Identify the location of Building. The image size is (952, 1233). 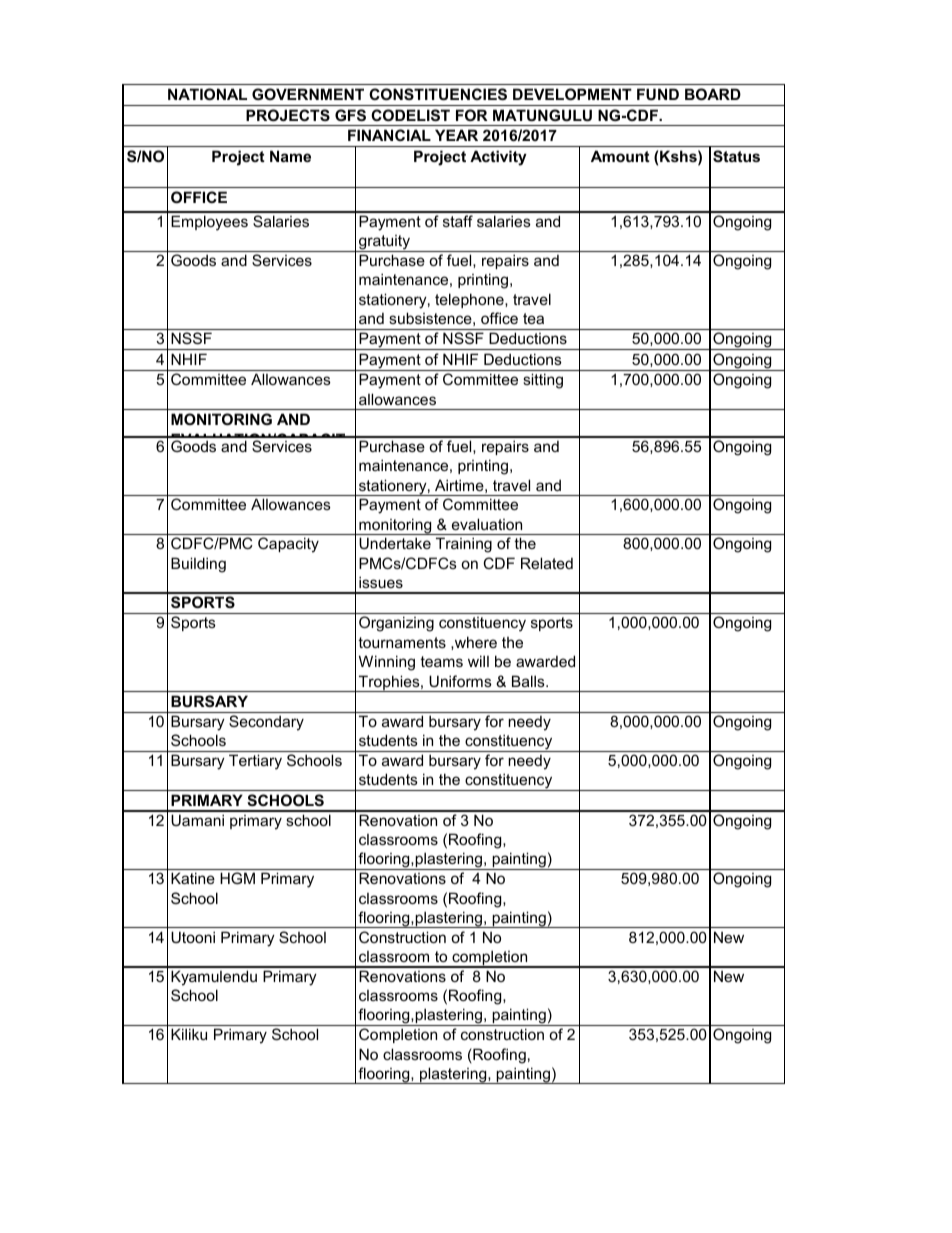
(198, 565).
